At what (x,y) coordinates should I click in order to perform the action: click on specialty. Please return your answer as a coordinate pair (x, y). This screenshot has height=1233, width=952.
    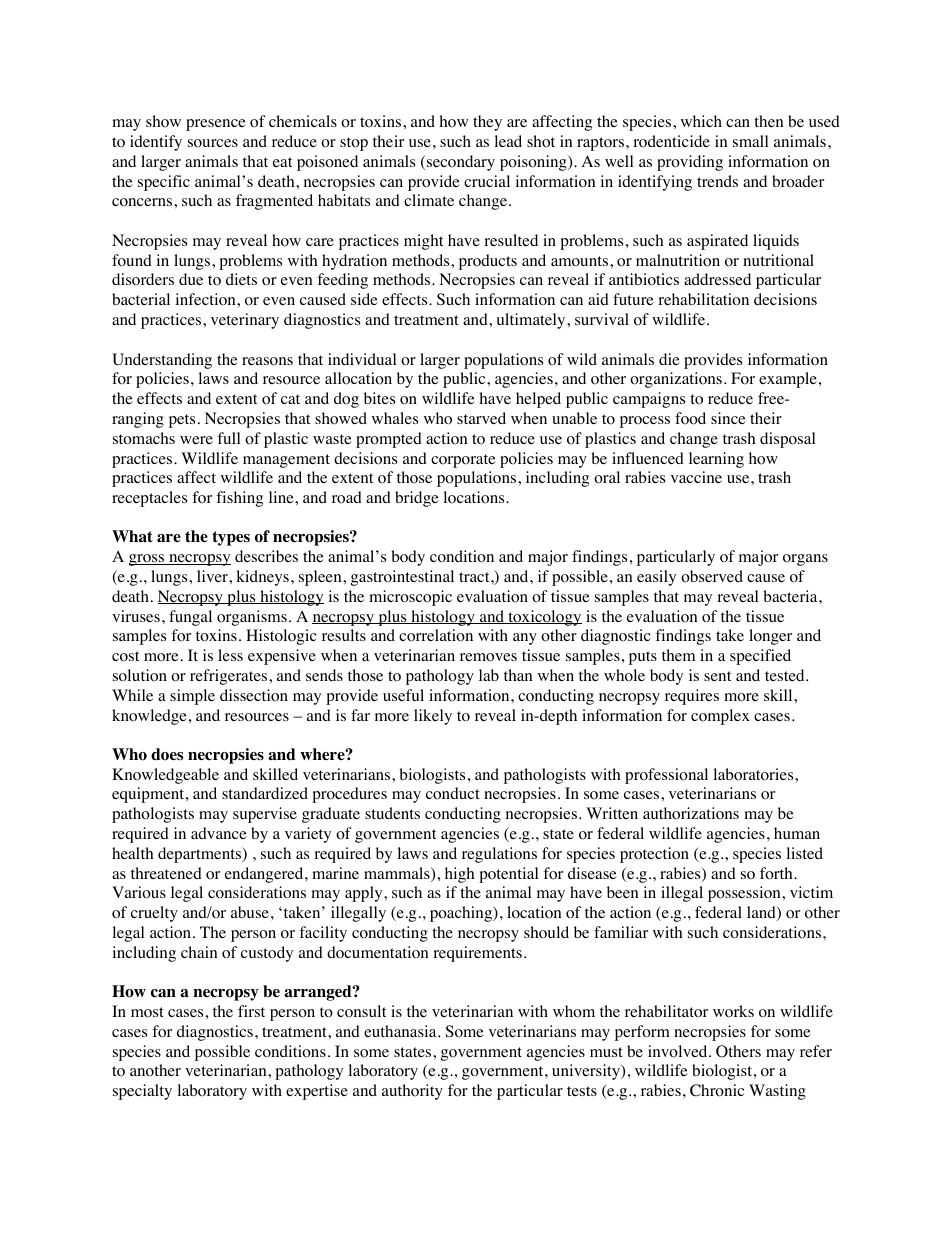
    Looking at the image, I should click on (142, 1092).
